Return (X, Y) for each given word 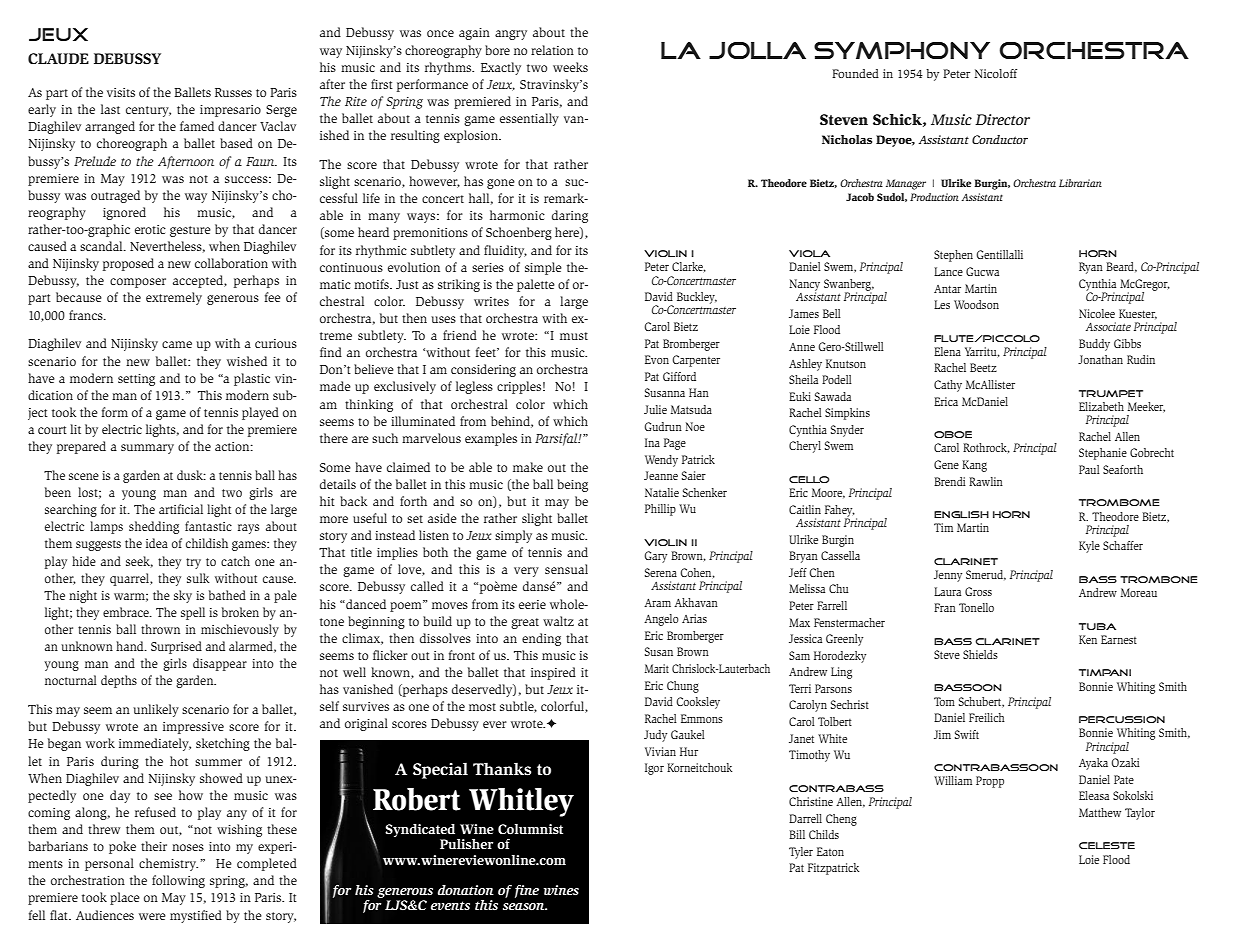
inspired (553, 673)
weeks (570, 67)
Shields (980, 654)
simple (543, 268)
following (178, 881)
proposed (128, 264)
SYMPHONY (902, 50)
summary (147, 449)
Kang (974, 466)
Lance (948, 271)
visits (121, 92)
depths (119, 681)
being (572, 485)
